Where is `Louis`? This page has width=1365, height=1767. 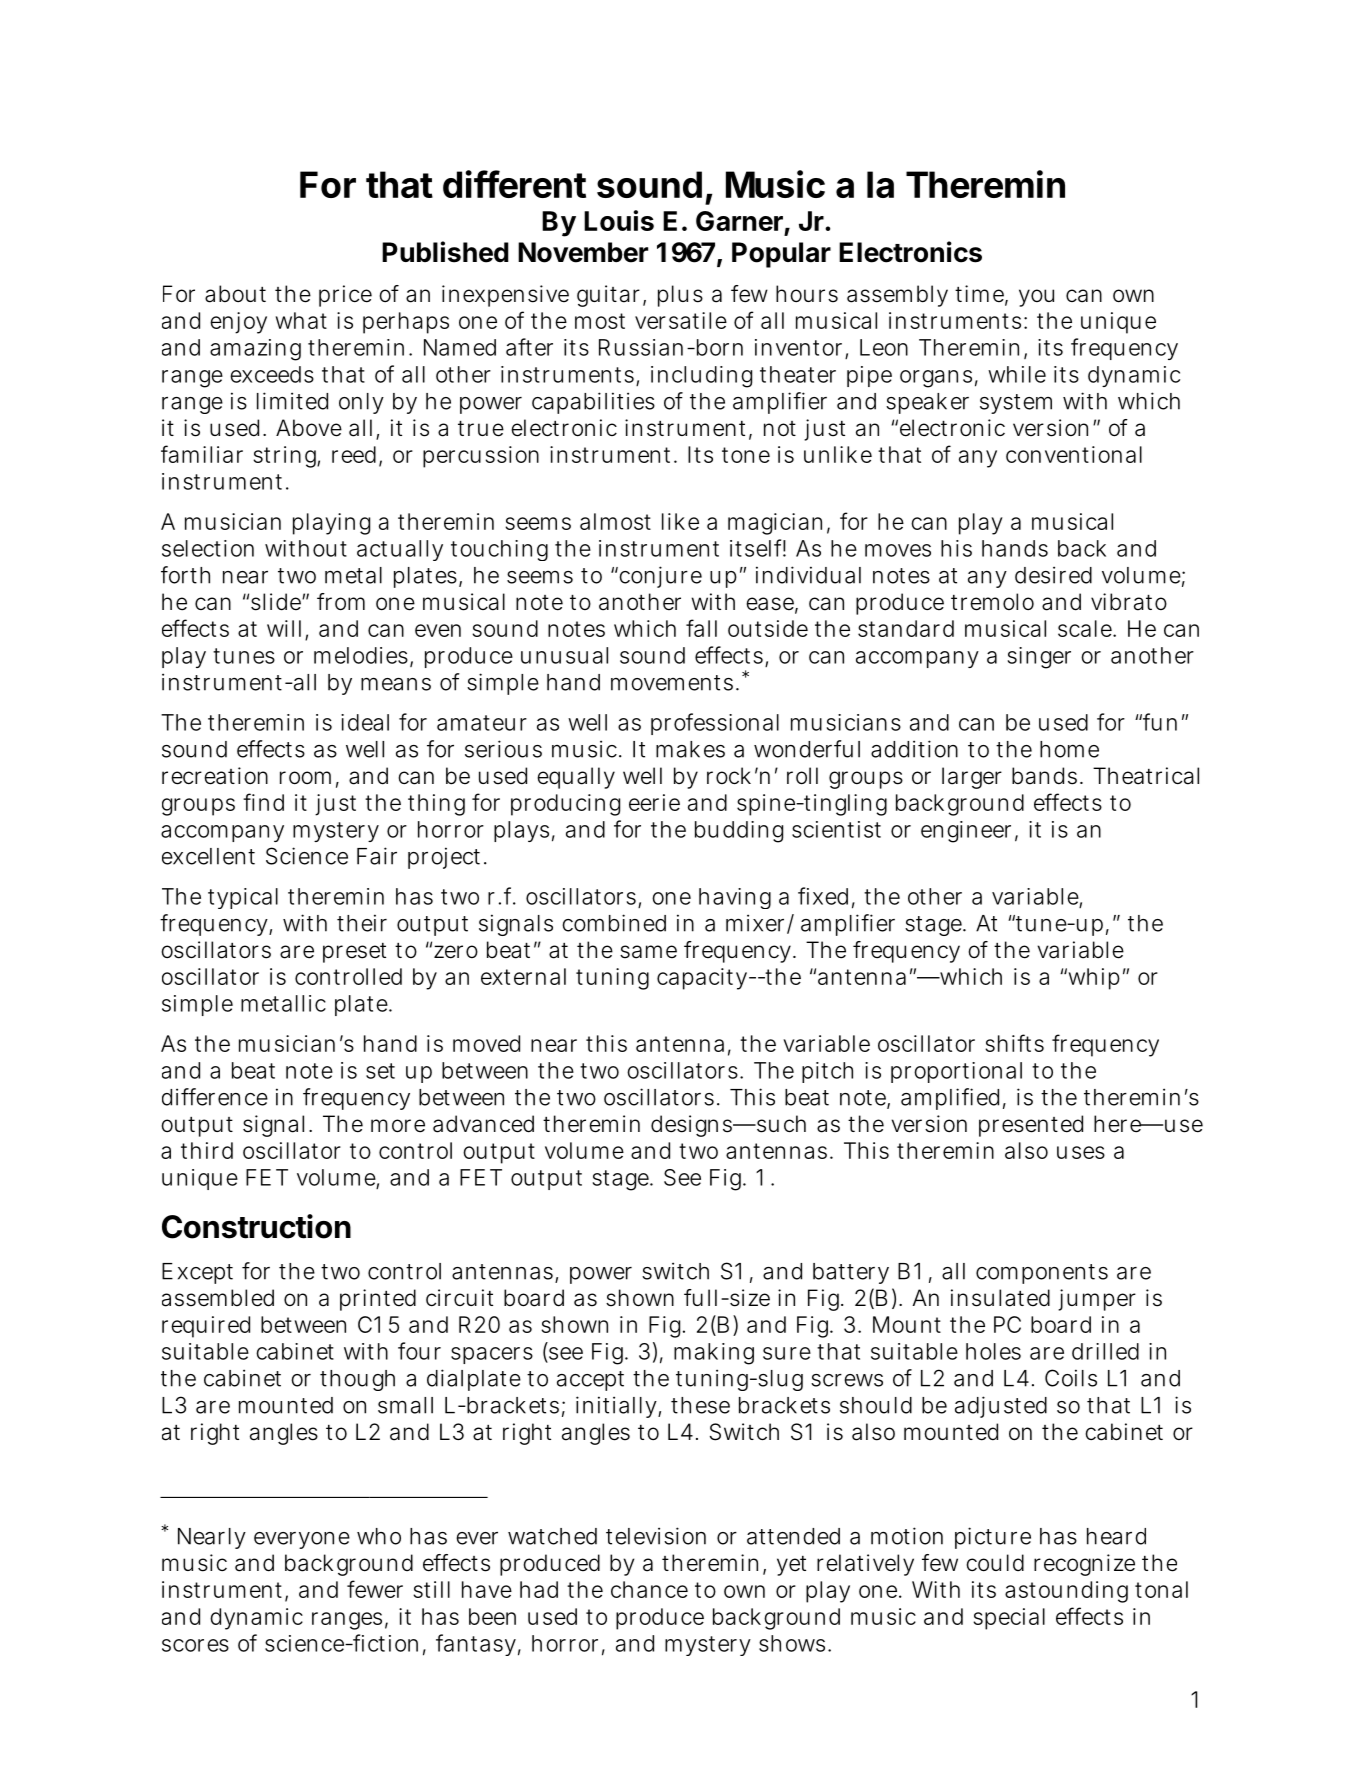
Louis is located at coordinates (619, 220).
